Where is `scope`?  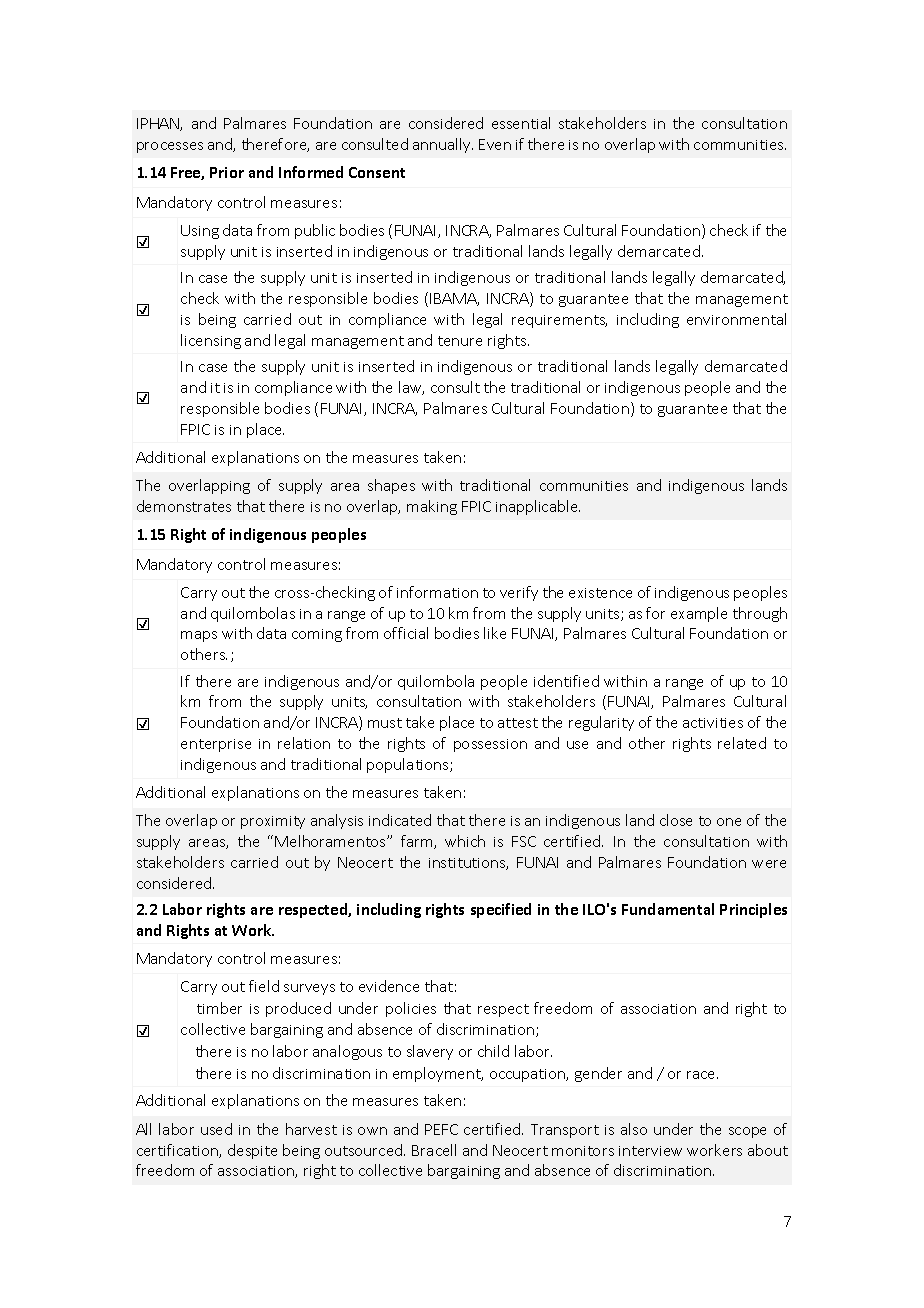 scope is located at coordinates (747, 1132).
